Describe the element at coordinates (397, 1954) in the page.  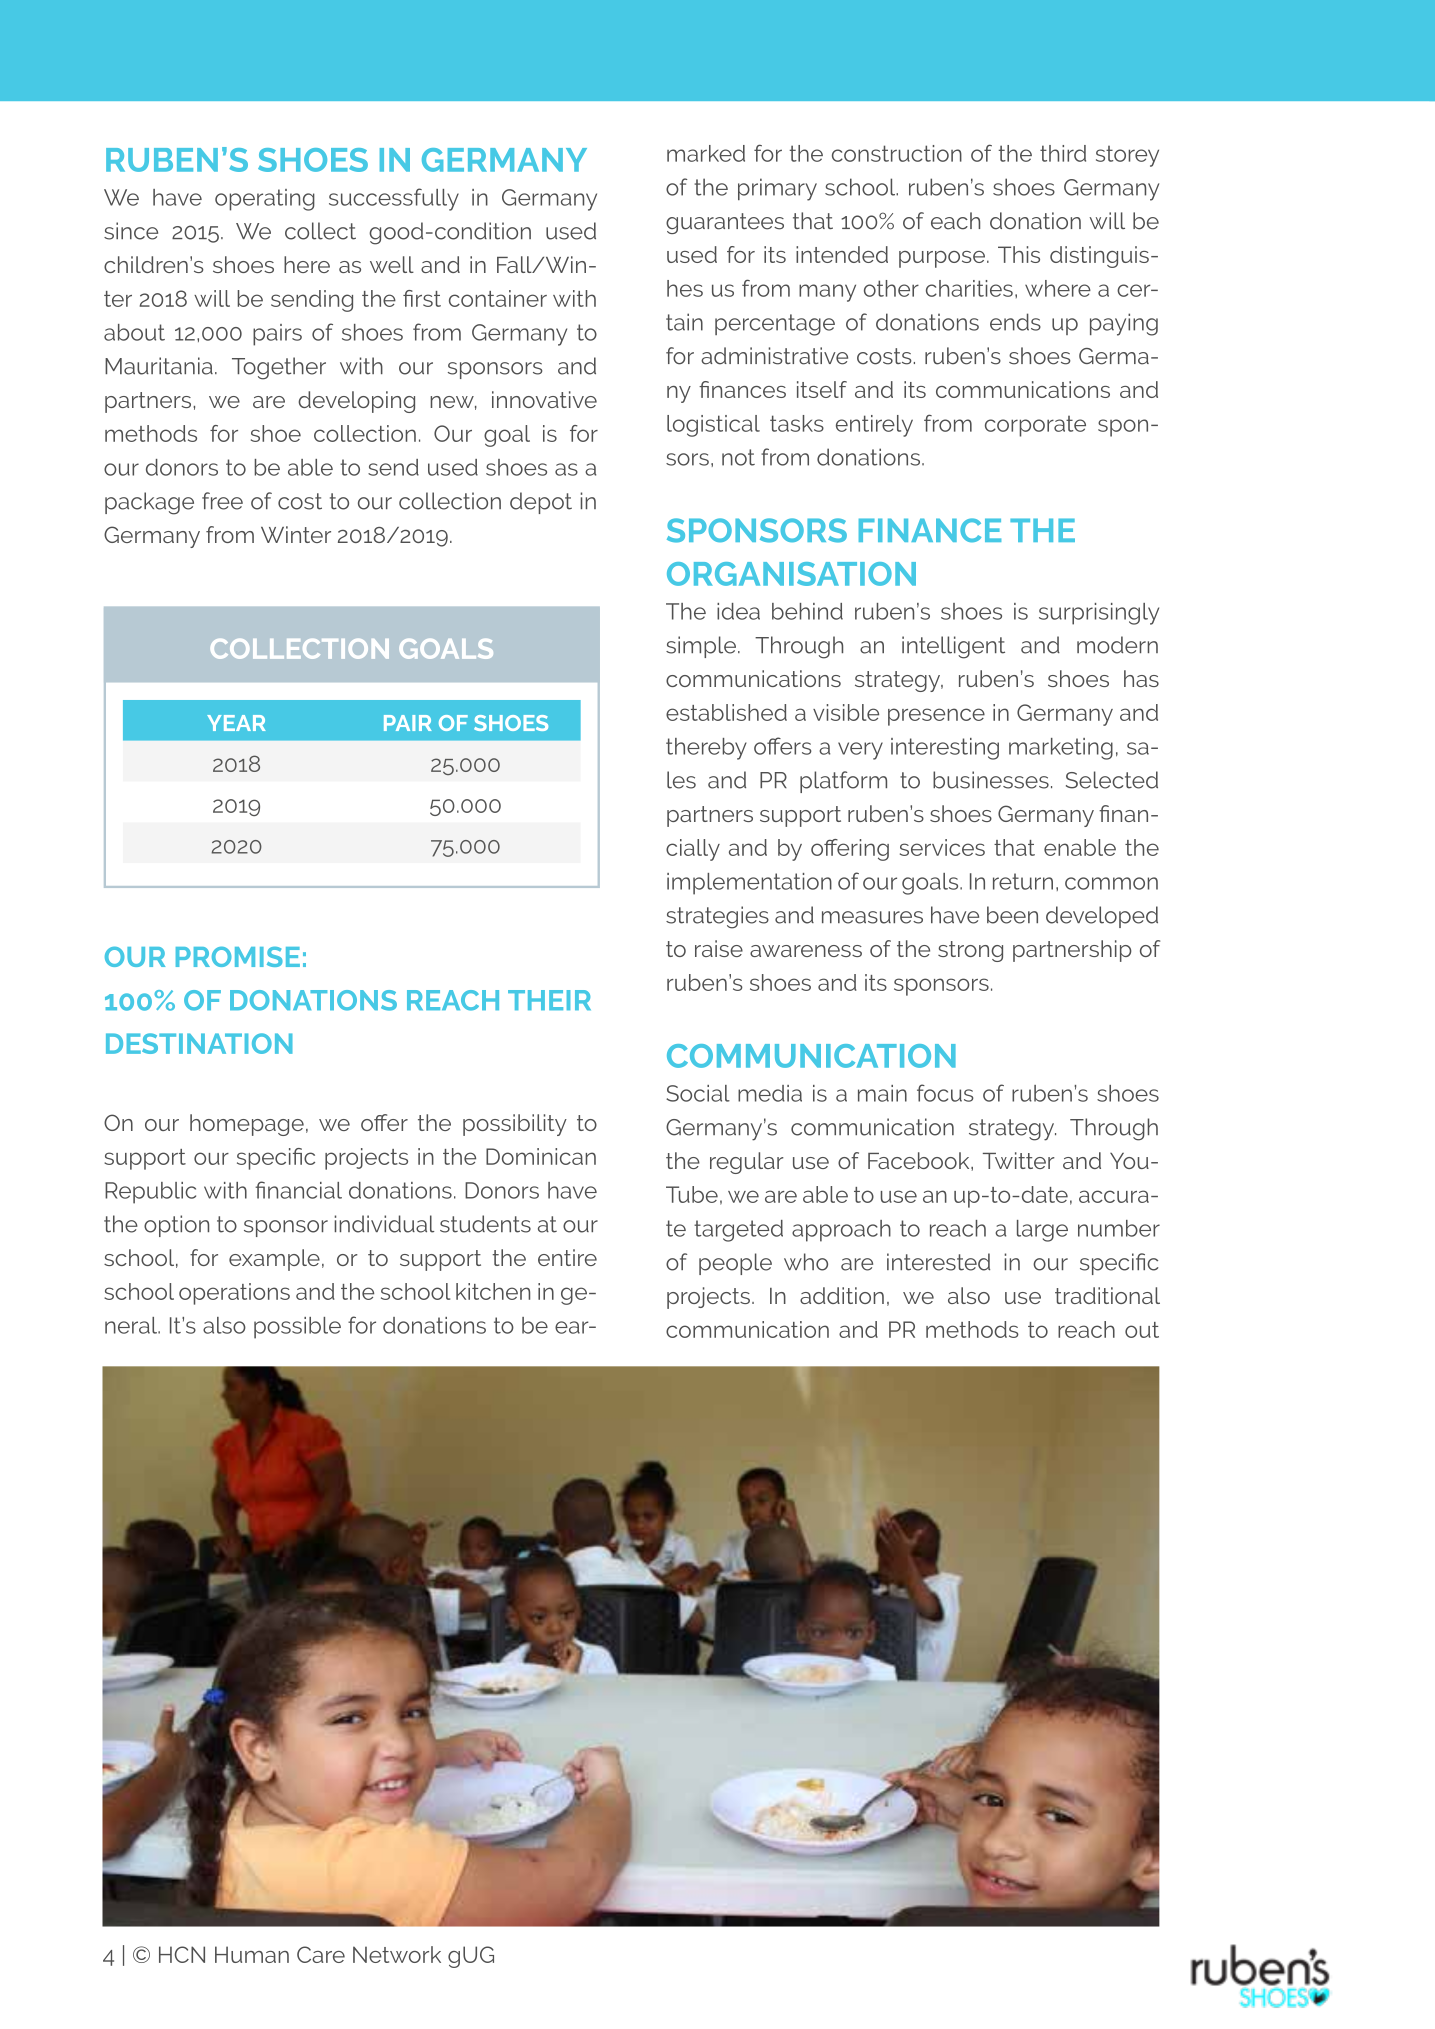
I see `Network` at that location.
